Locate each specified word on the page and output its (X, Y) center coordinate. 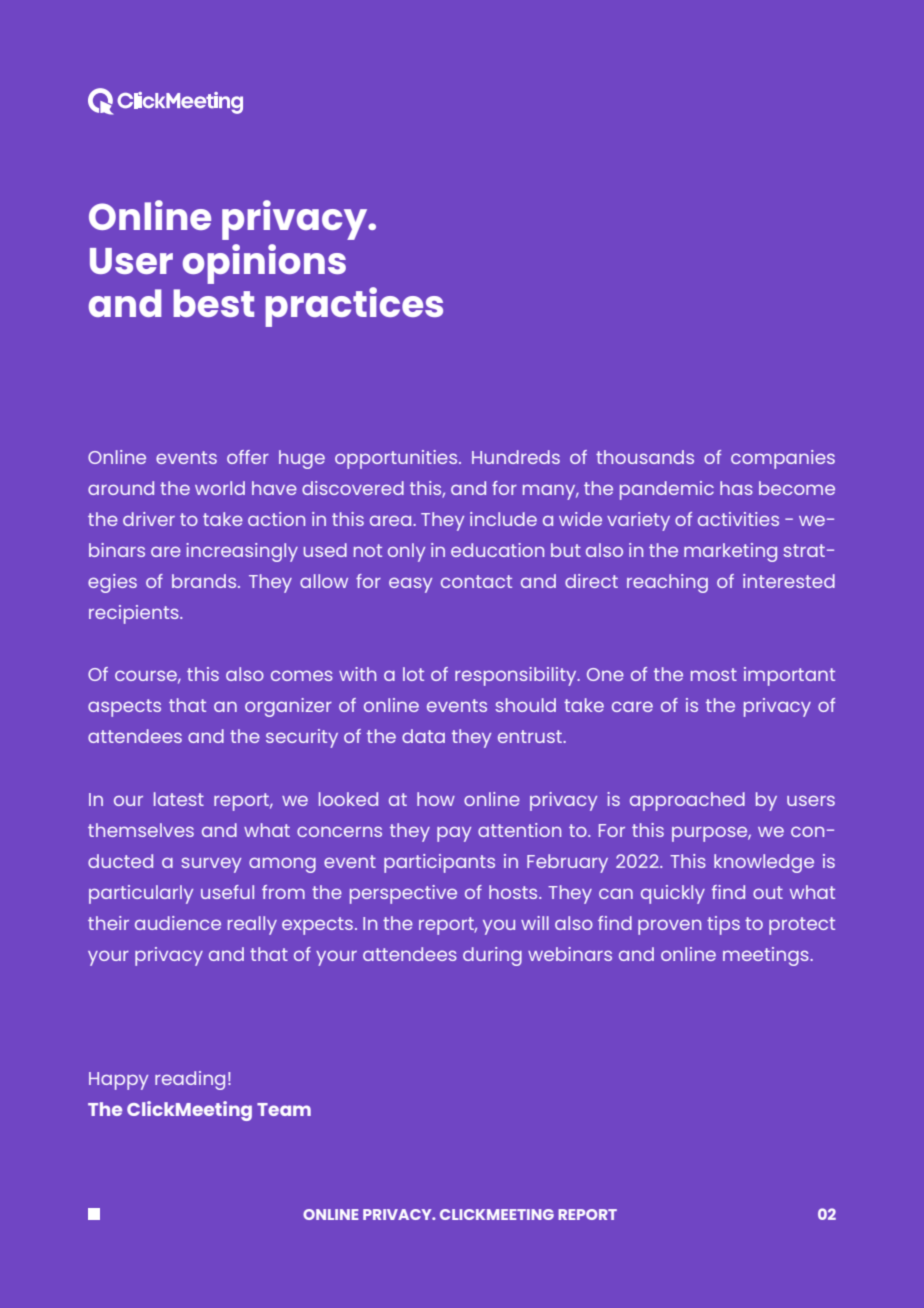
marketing (730, 552)
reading (190, 1080)
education (497, 550)
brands (205, 581)
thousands (645, 457)
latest (179, 799)
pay (454, 834)
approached (687, 801)
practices (354, 307)
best (213, 303)
